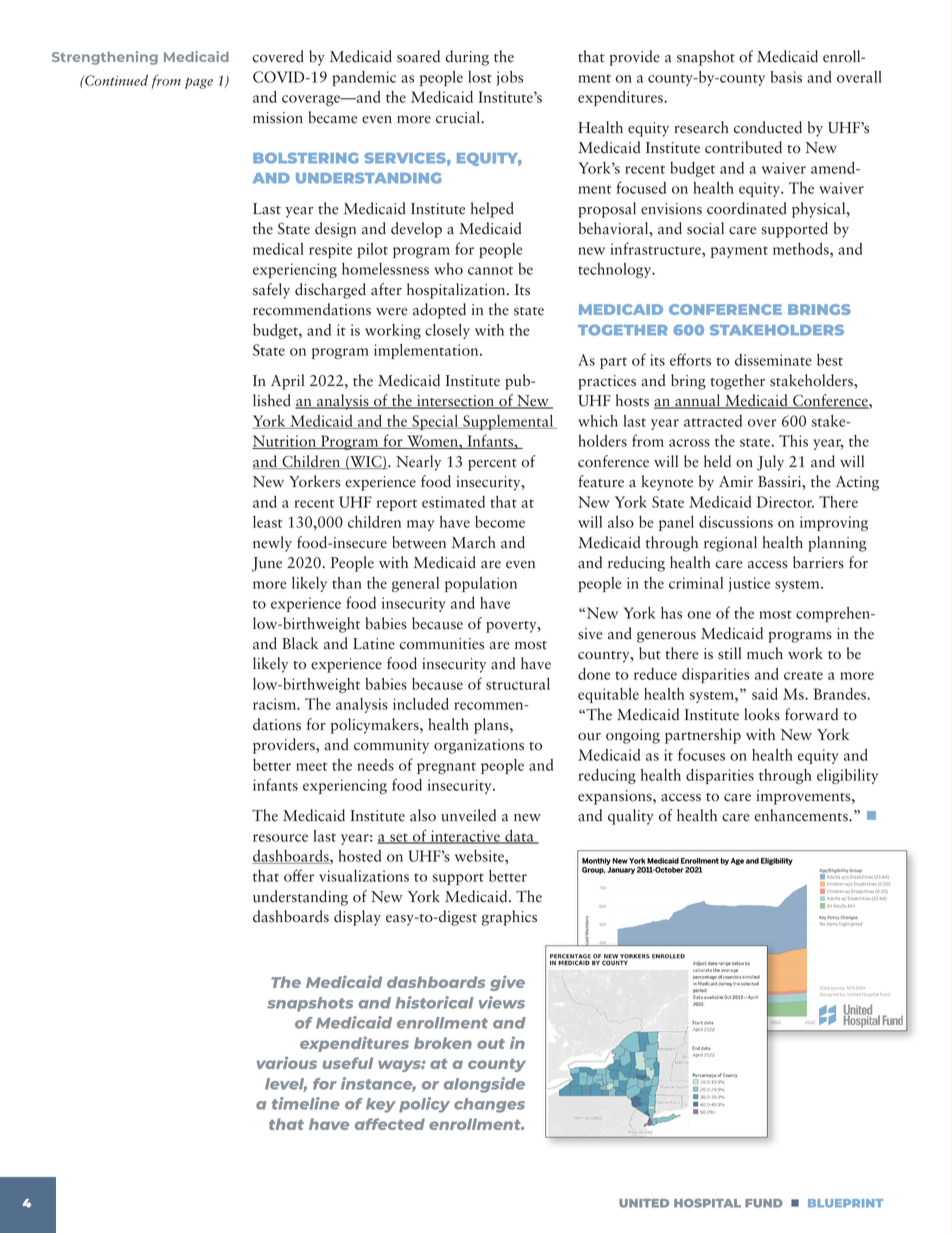 The height and width of the document is (1233, 952). I want to click on items, so click(832, 924).
